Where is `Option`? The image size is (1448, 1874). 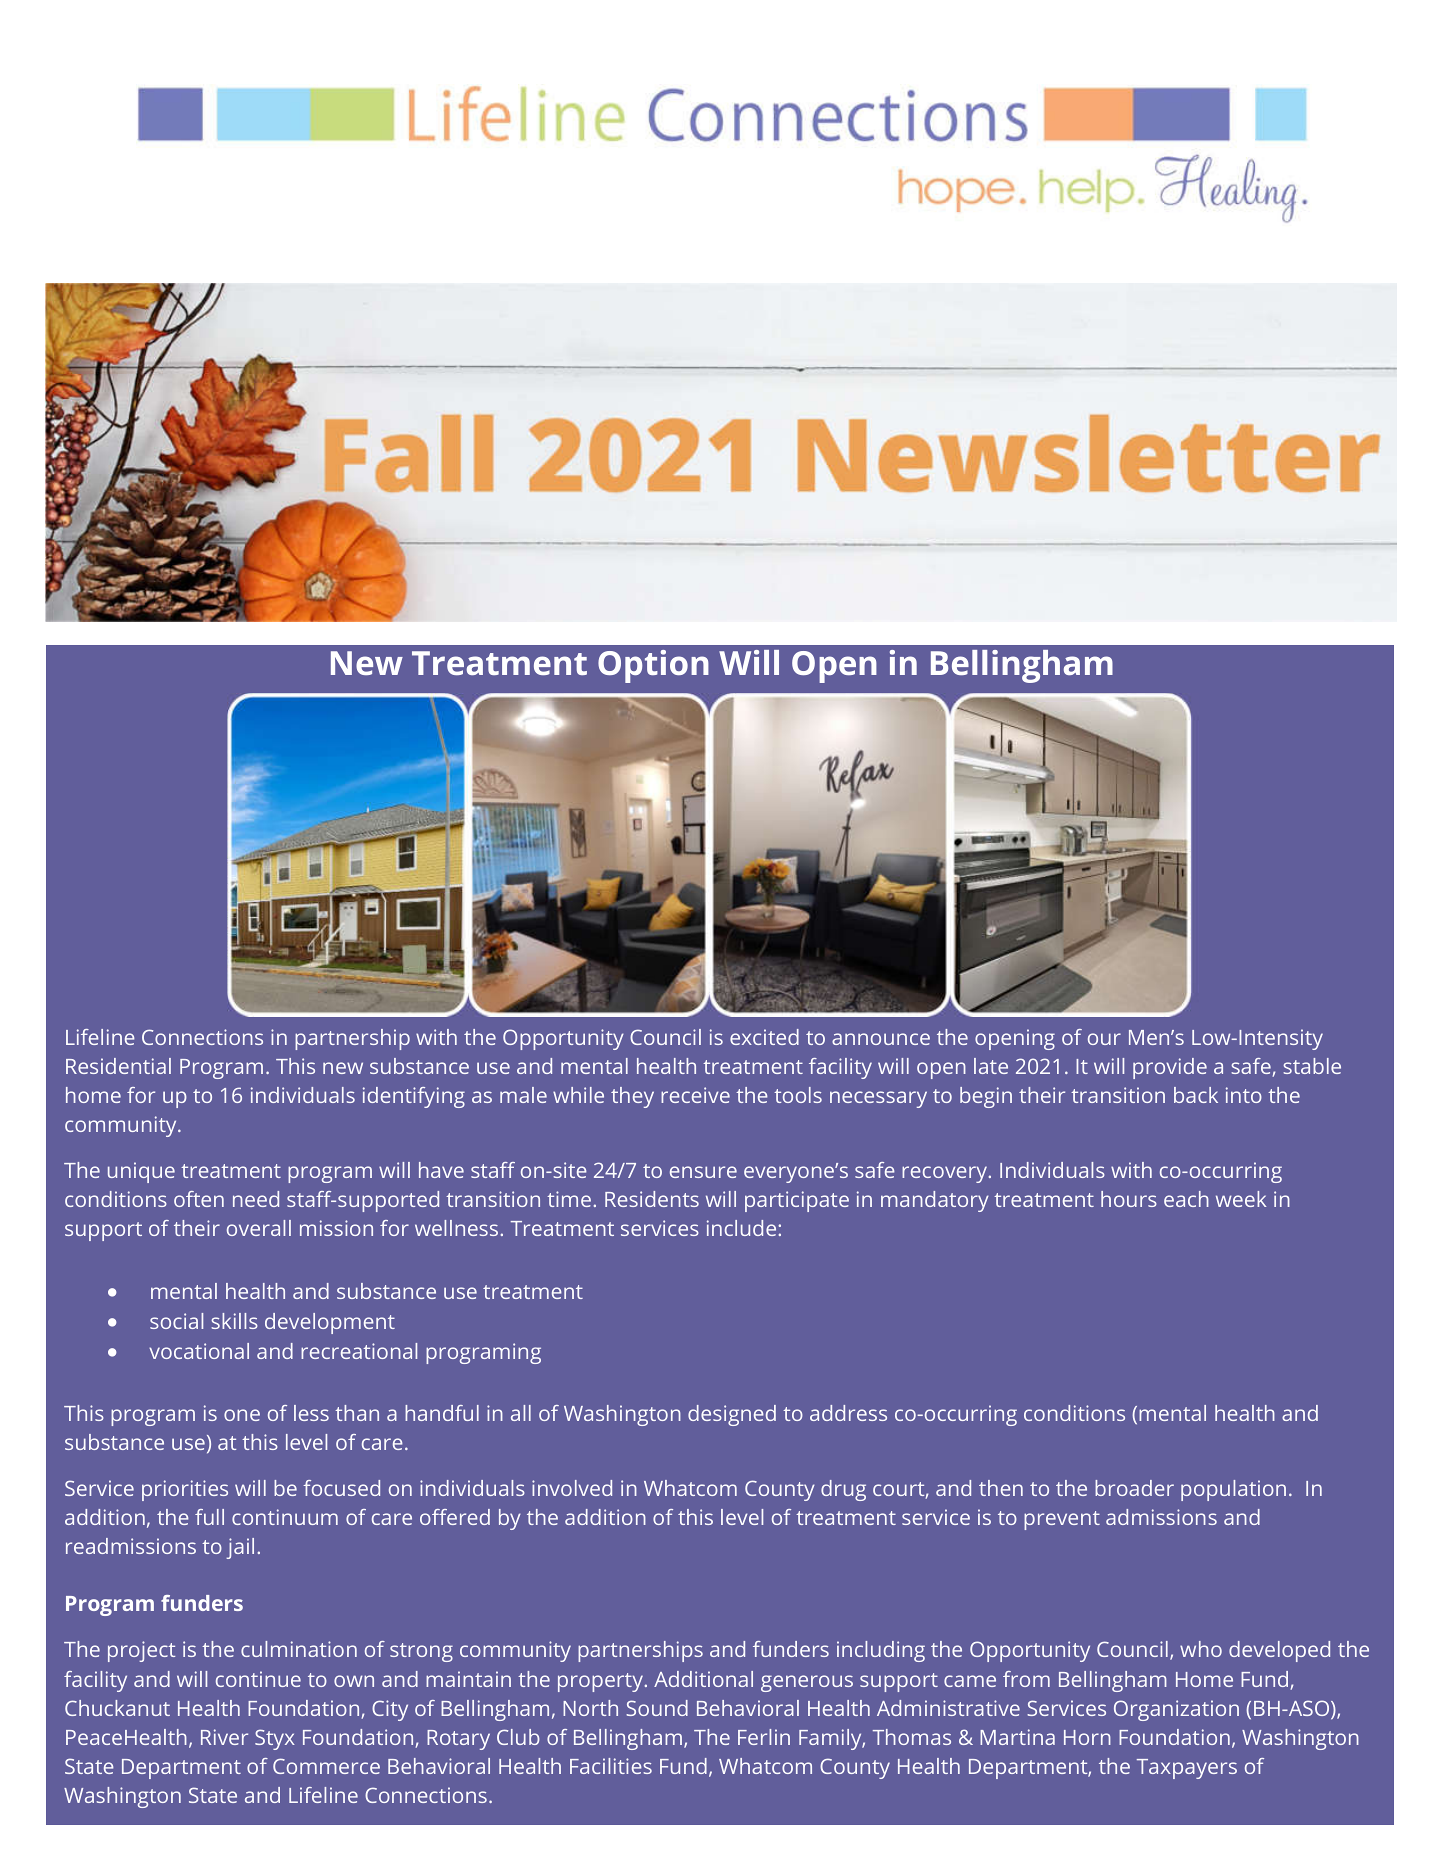
Option is located at coordinates (653, 666).
